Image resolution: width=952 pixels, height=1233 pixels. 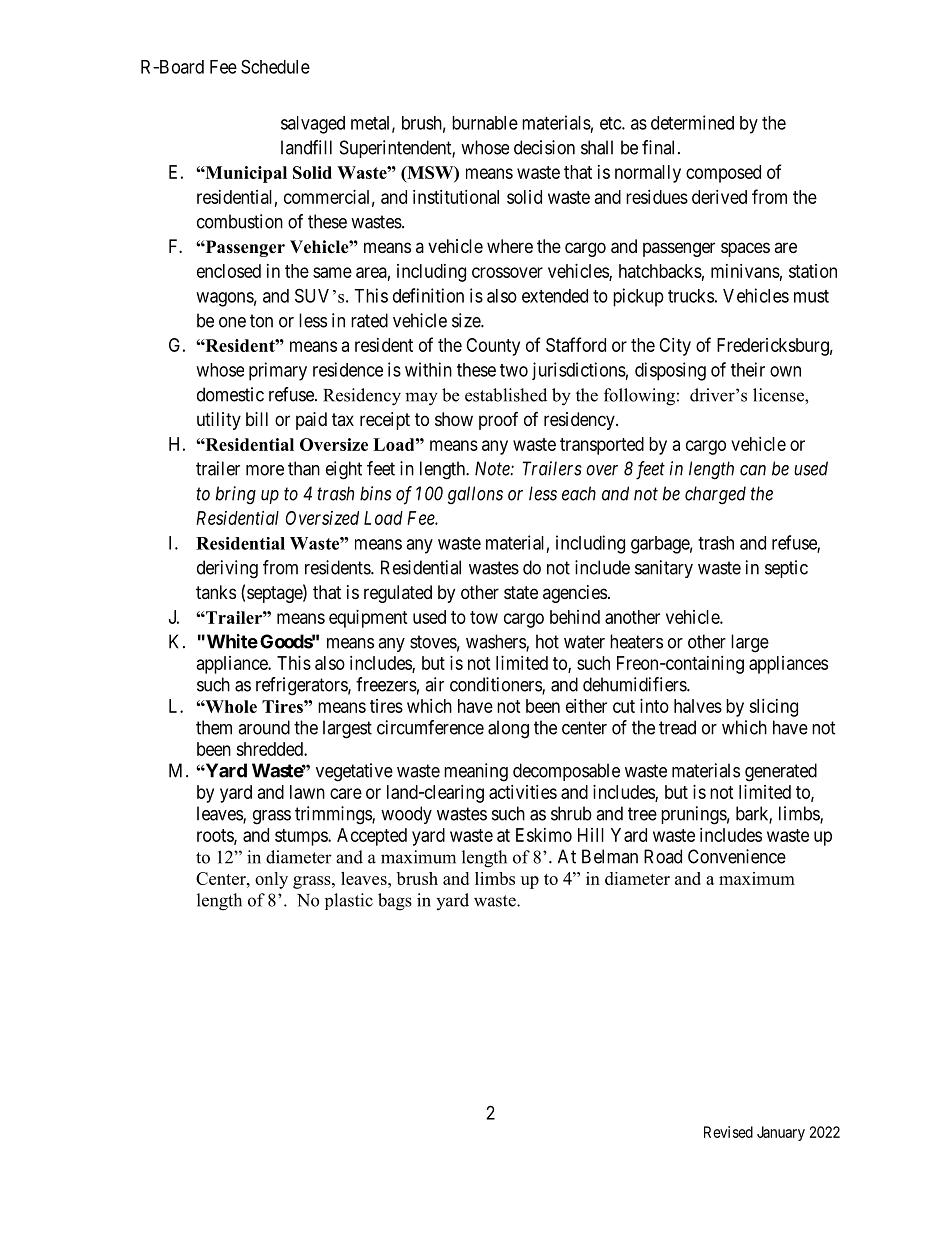 What do you see at coordinates (737, 856) in the document?
I see `Convenience` at bounding box center [737, 856].
